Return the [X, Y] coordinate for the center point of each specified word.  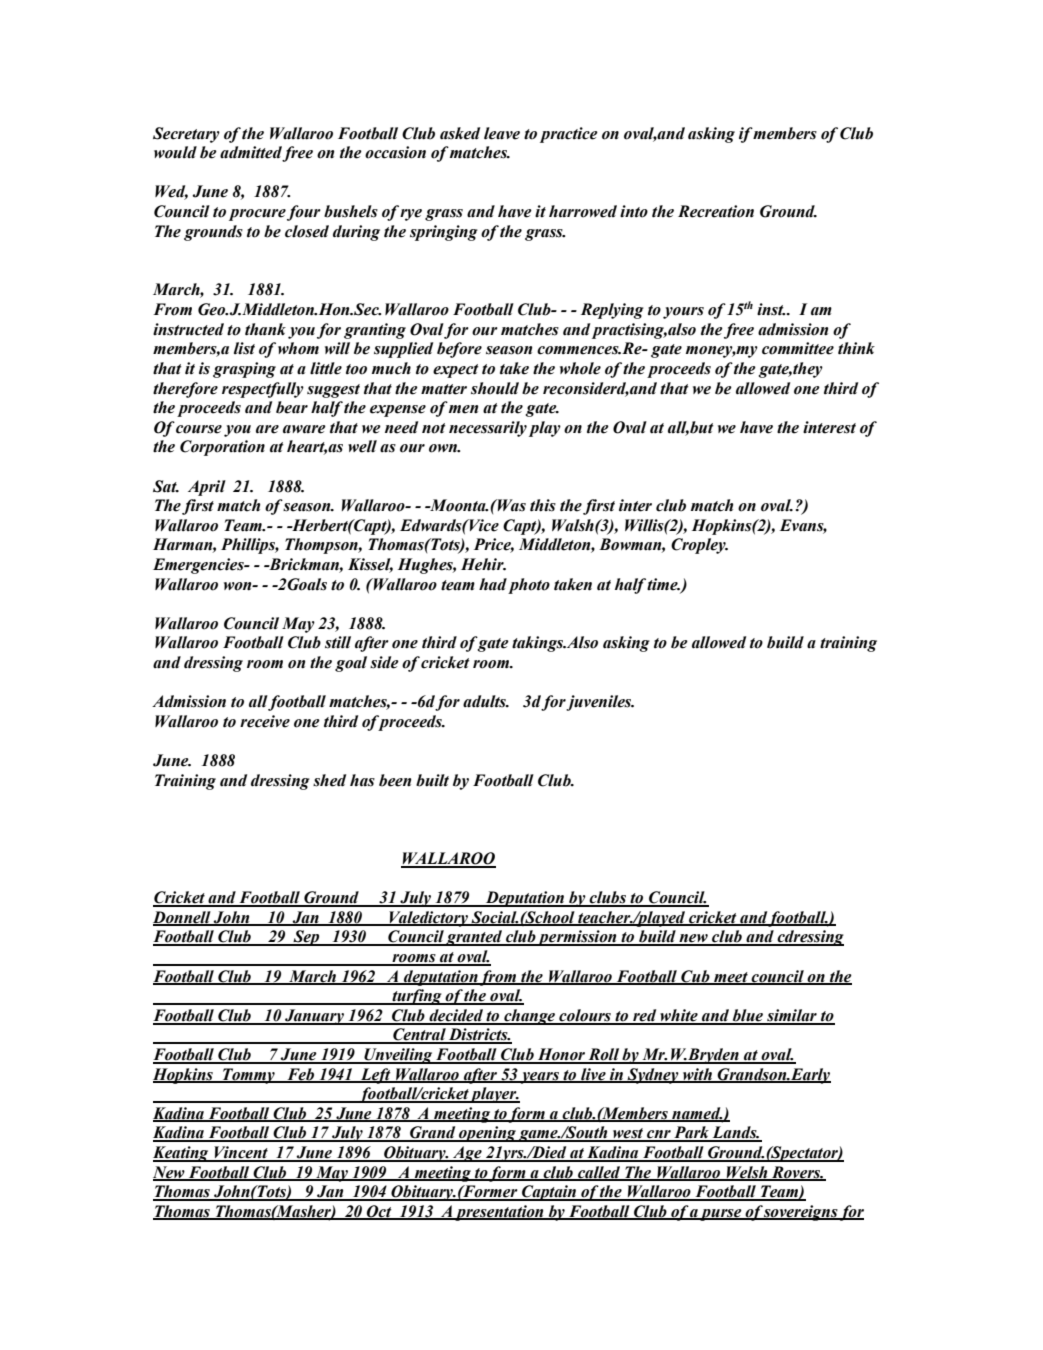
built [432, 780]
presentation [499, 1213]
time [663, 584]
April [207, 488]
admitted [251, 153]
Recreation [716, 211]
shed [329, 780]
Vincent [241, 1153]
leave [502, 133]
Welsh [747, 1173]
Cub [695, 977]
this [543, 505]
